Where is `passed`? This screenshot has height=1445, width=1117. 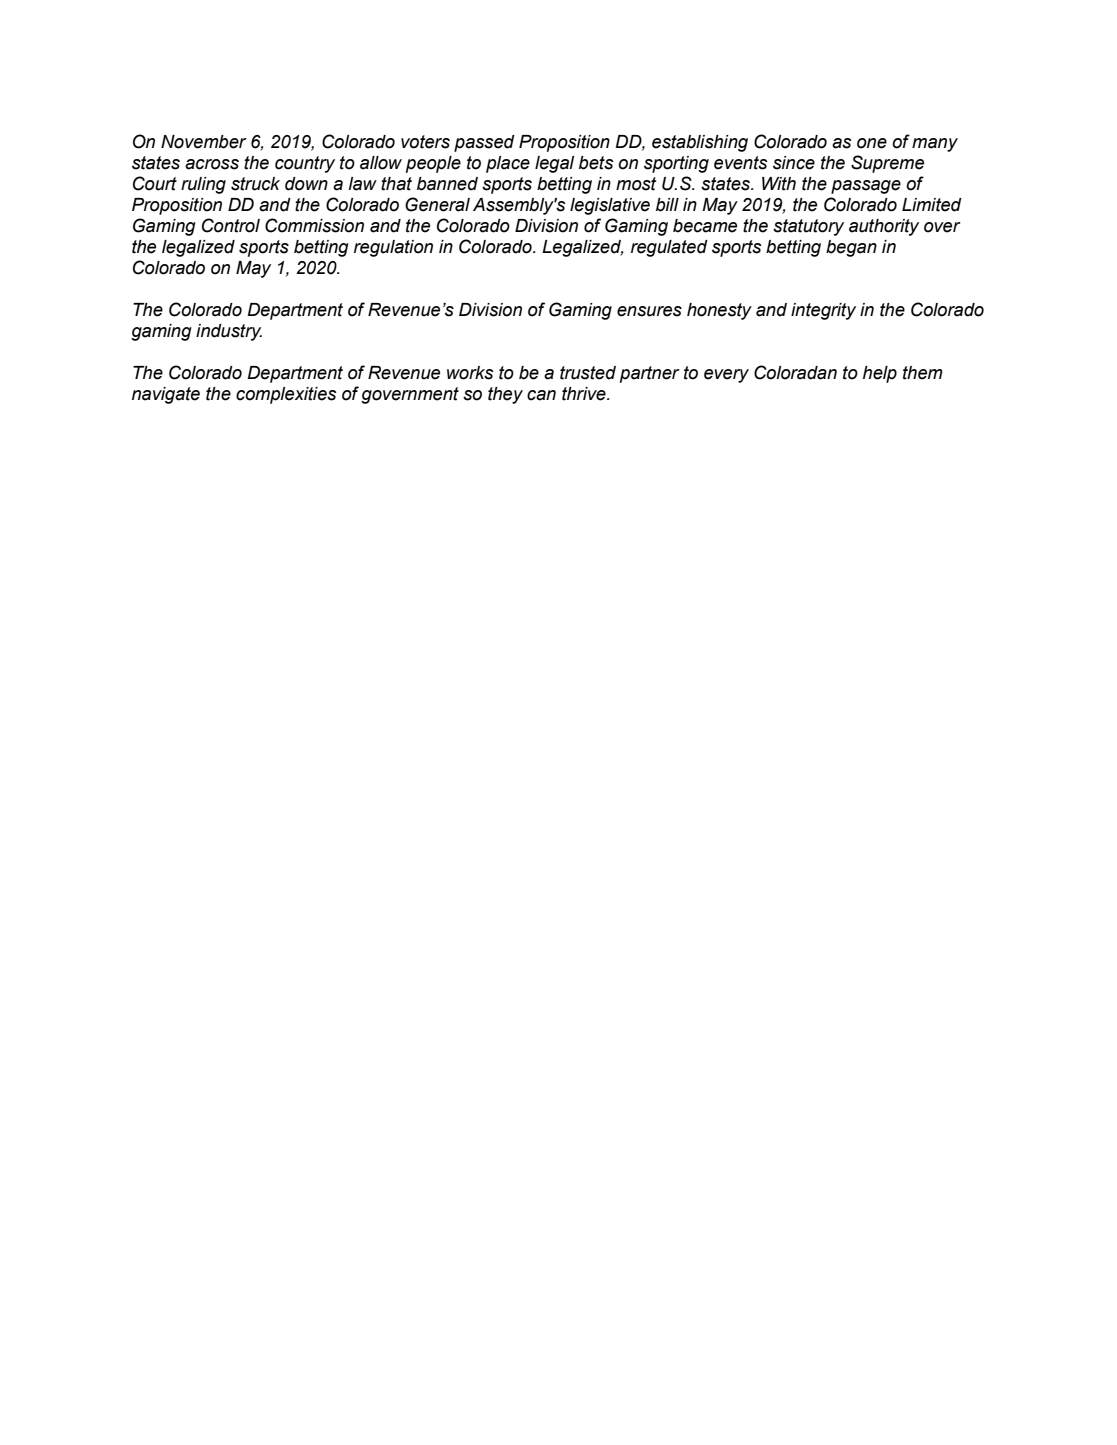 passed is located at coordinates (484, 143).
